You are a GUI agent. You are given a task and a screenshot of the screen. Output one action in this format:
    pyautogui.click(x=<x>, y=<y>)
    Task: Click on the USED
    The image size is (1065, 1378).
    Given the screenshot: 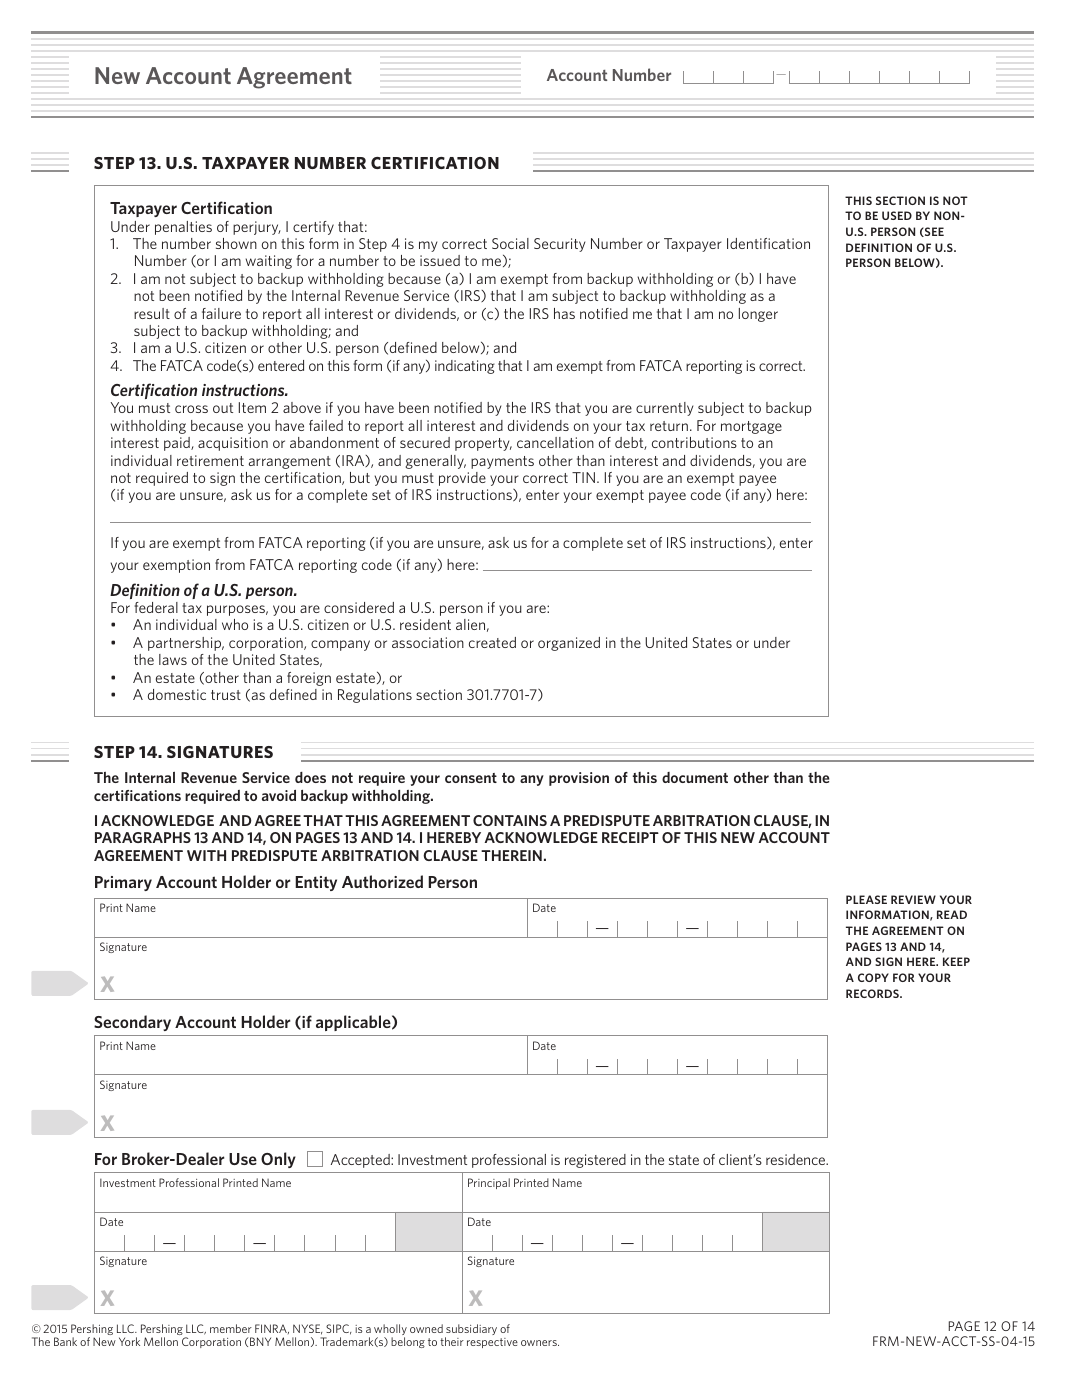 What is the action you would take?
    pyautogui.click(x=897, y=215)
